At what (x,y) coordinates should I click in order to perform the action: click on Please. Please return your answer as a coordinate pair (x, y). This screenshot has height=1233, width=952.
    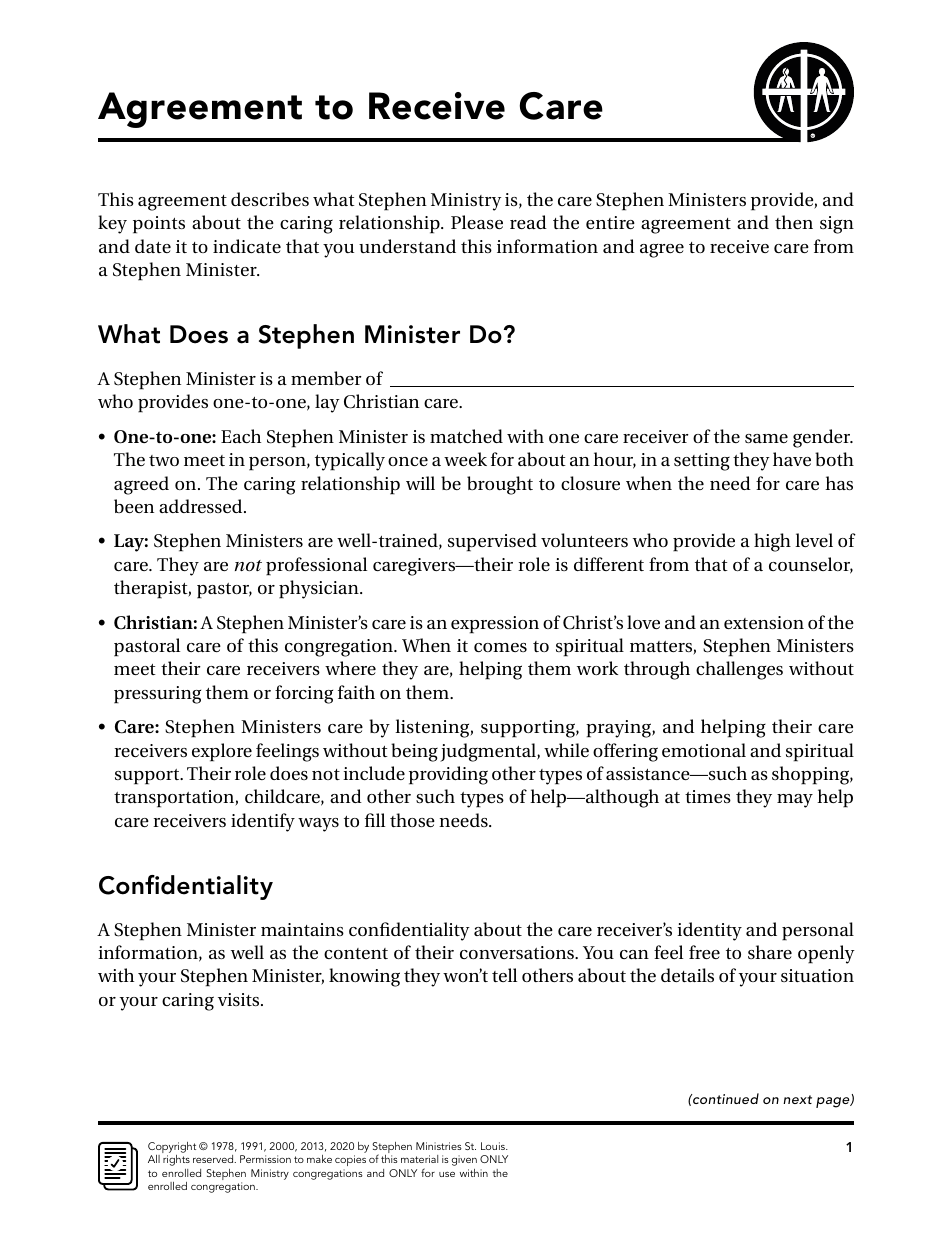
    Looking at the image, I should click on (477, 222).
